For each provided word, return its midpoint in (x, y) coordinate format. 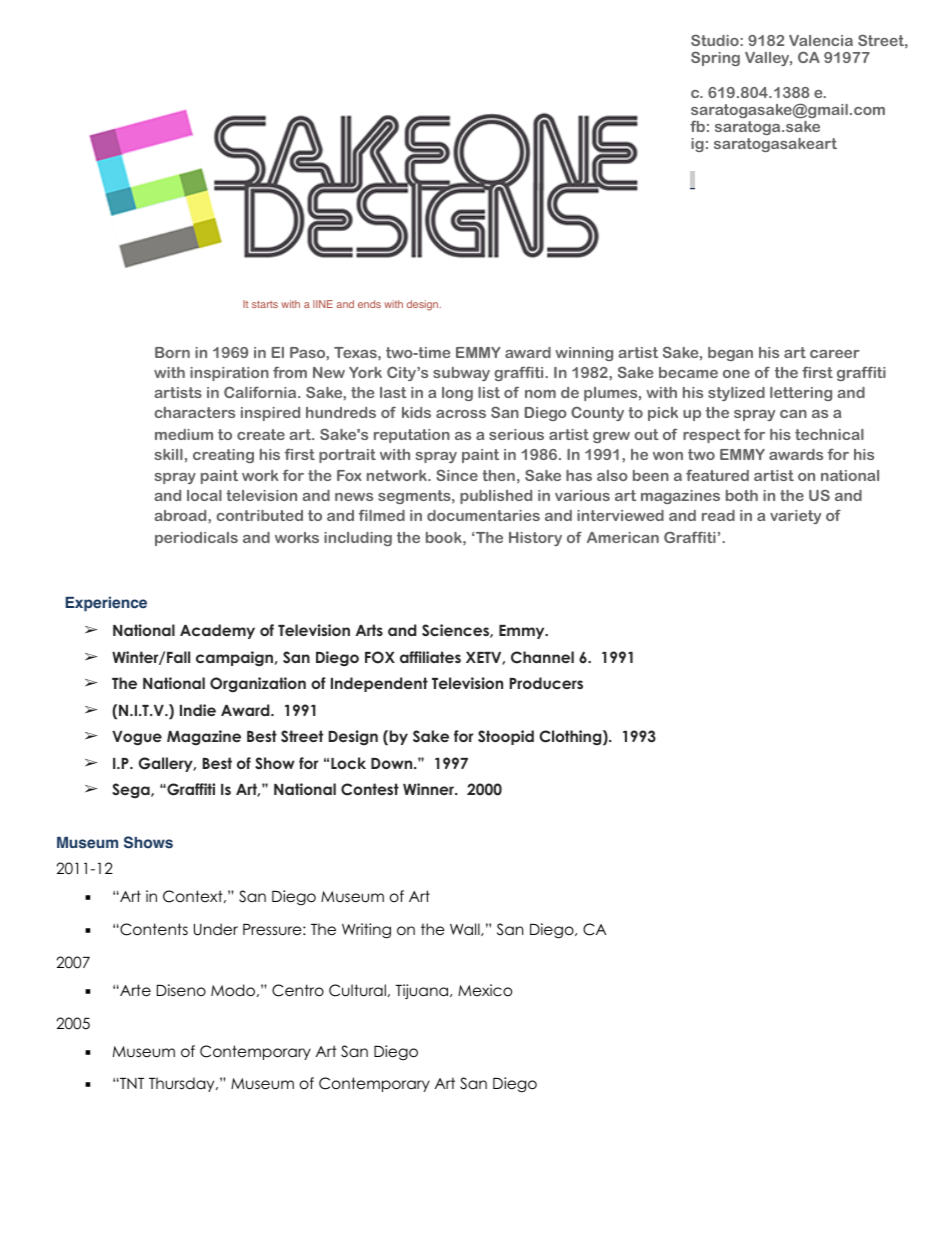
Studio (716, 40)
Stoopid (506, 737)
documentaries (483, 515)
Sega (132, 790)
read (718, 515)
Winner (430, 789)
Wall (466, 929)
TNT (131, 1083)
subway (461, 374)
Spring (715, 58)
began (730, 354)
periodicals (196, 539)
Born (172, 352)
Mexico (485, 990)
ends (369, 304)
